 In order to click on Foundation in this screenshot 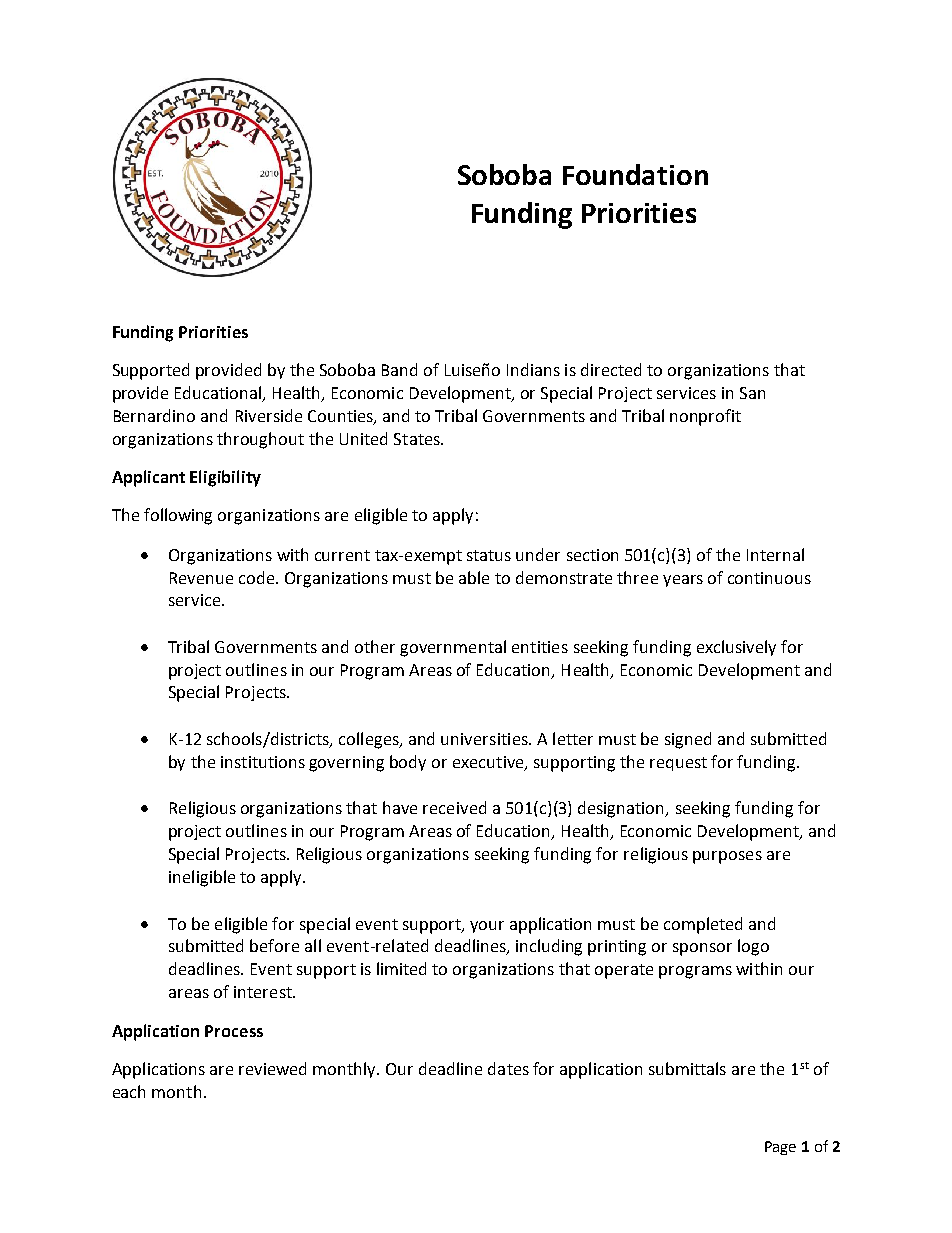, I will do `click(635, 174)`.
